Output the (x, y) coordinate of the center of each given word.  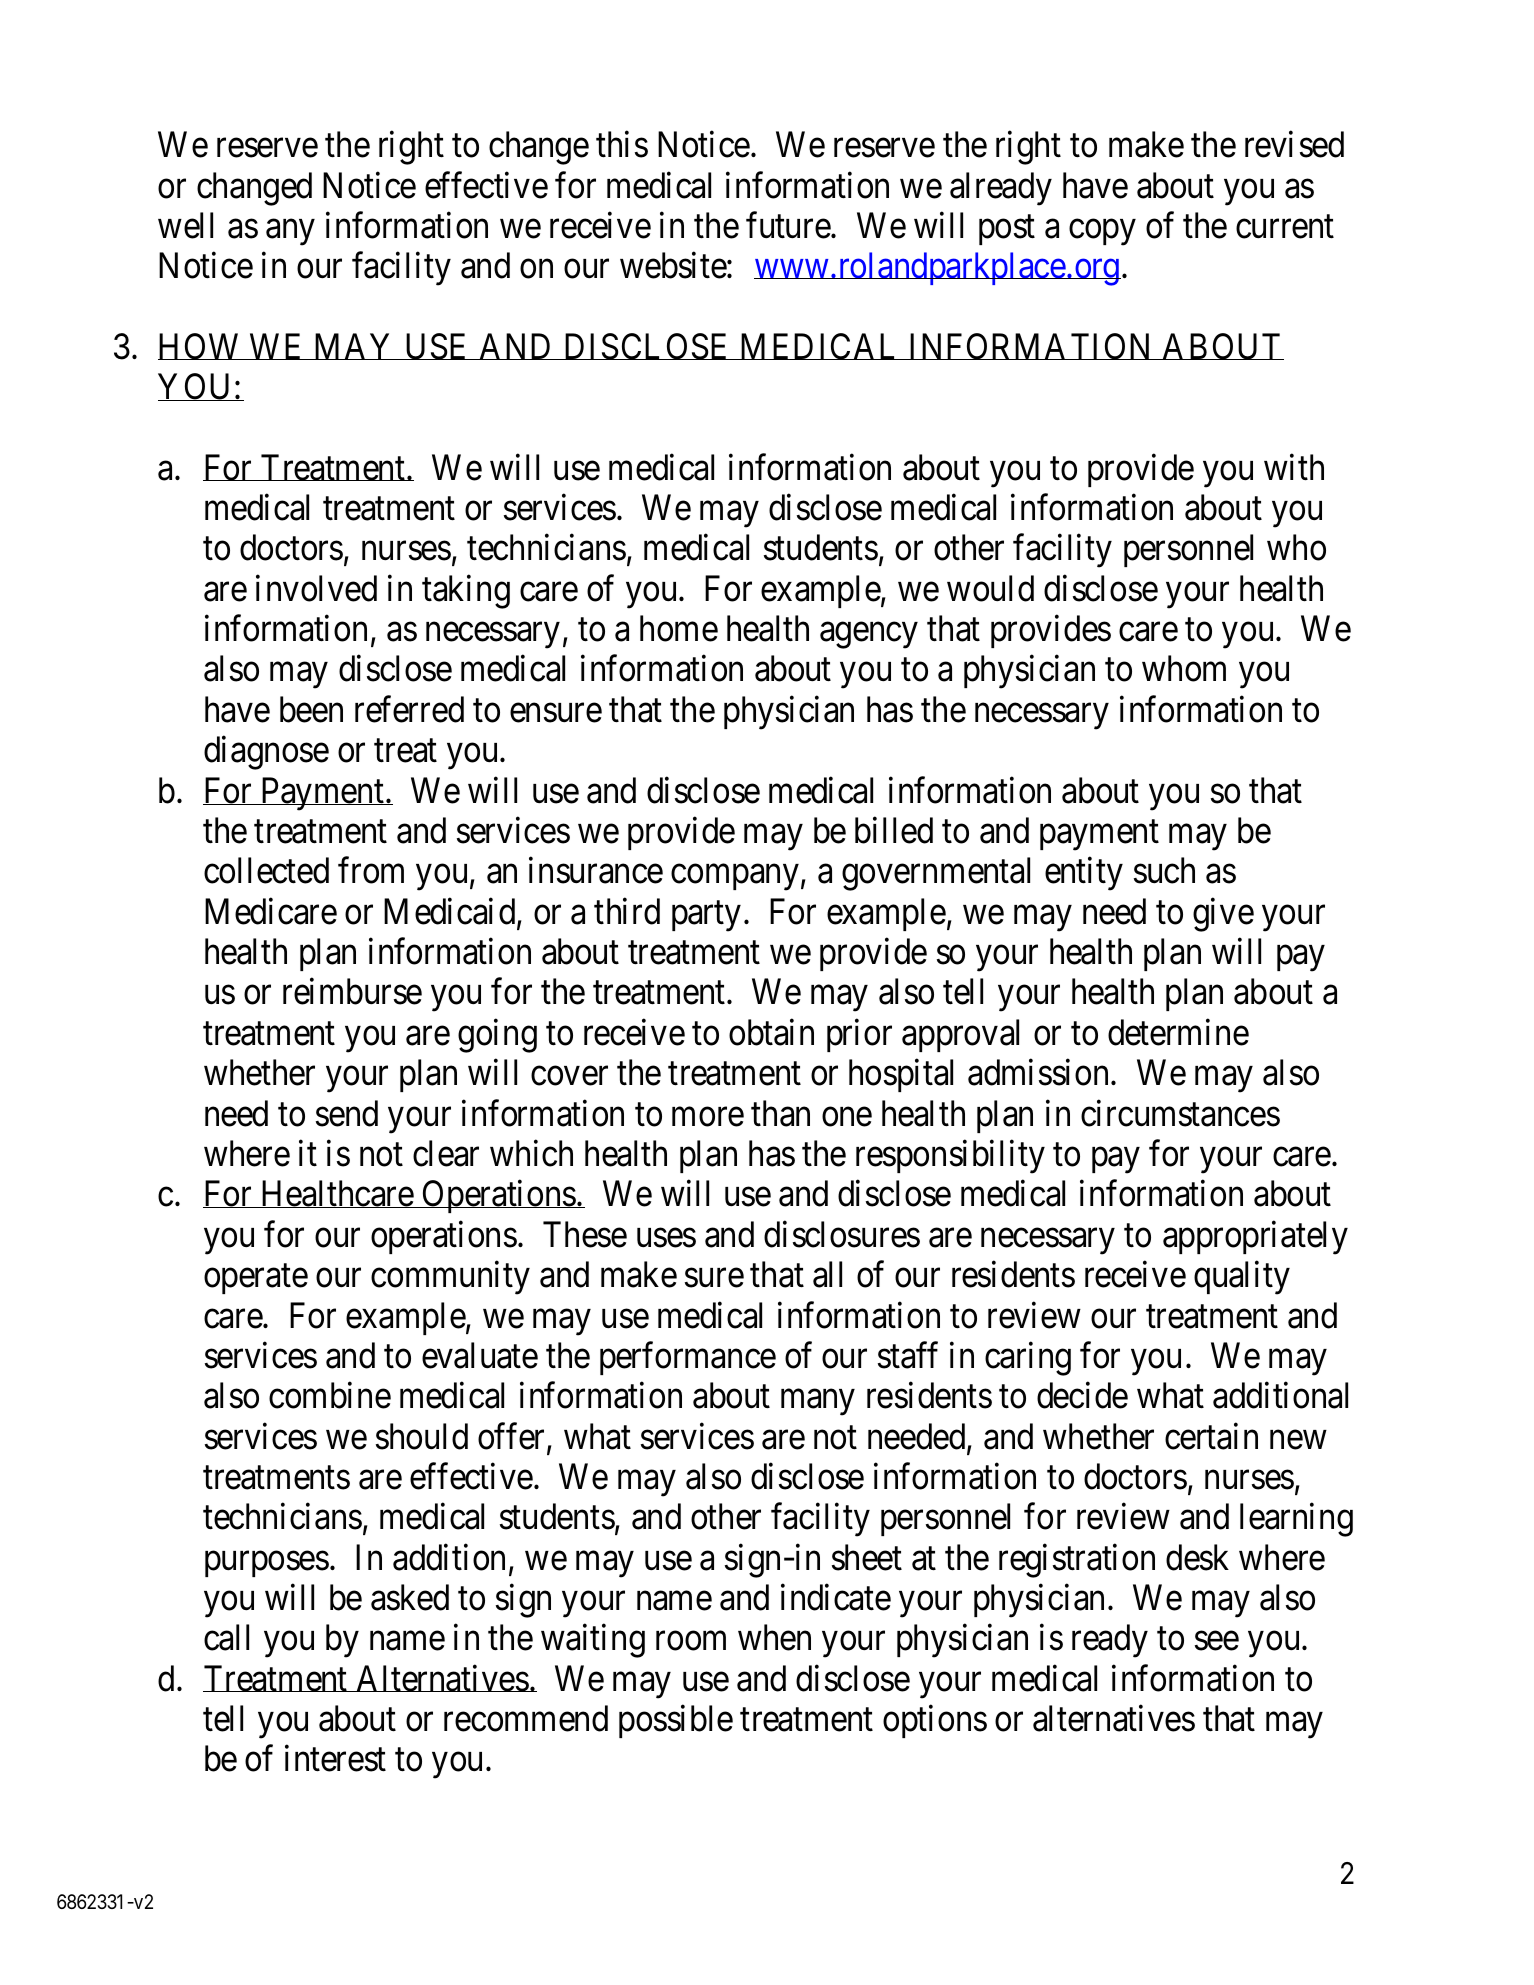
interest (335, 1758)
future (789, 225)
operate (256, 1279)
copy (1102, 233)
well (185, 225)
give (1223, 915)
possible (676, 1721)
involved (316, 588)
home (679, 628)
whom (1184, 668)
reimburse (352, 991)
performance (688, 1358)
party (706, 917)
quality (1242, 1278)
